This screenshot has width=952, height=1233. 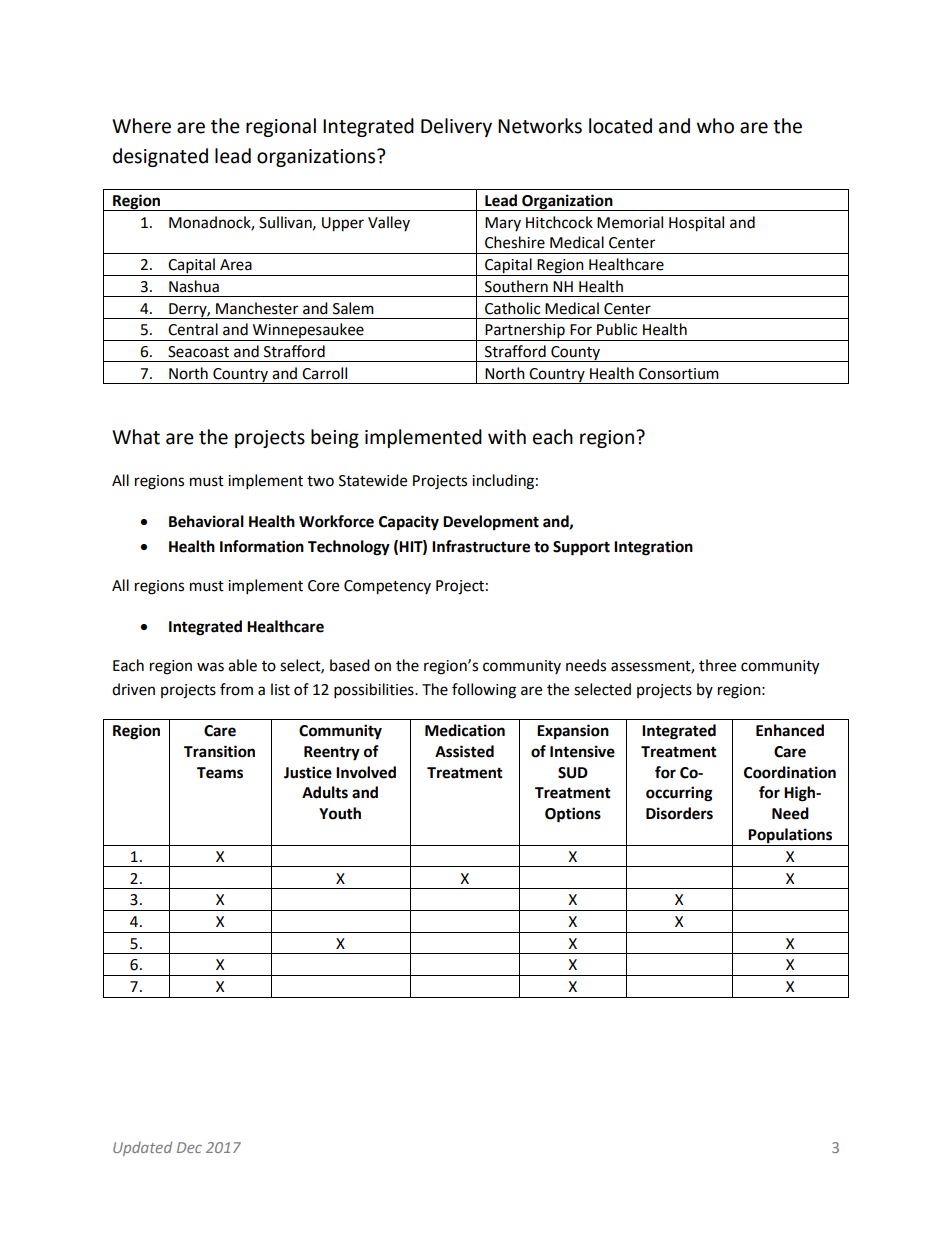 What do you see at coordinates (507, 437) in the screenshot?
I see `with` at bounding box center [507, 437].
